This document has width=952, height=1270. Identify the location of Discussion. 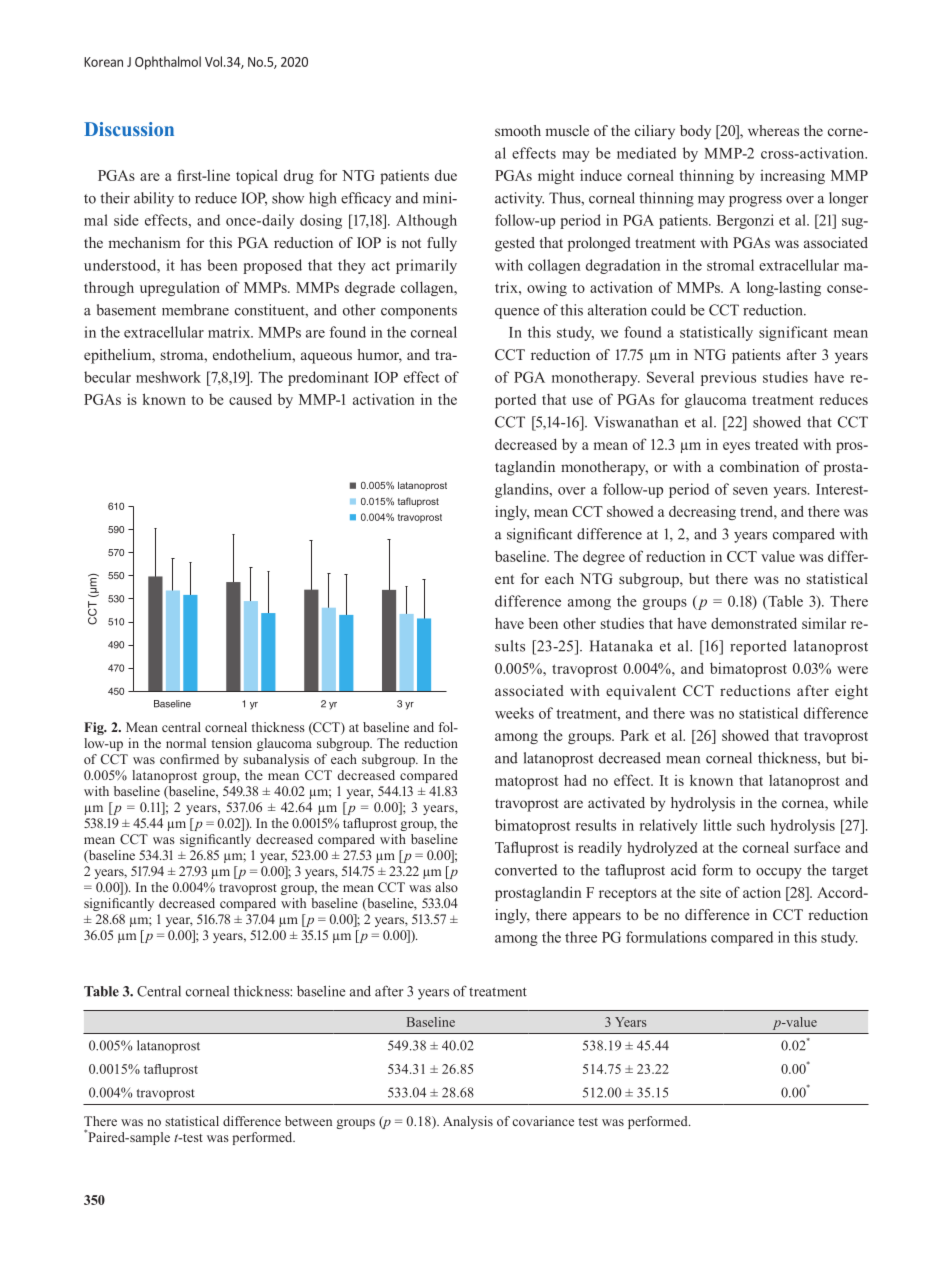
(129, 129).
